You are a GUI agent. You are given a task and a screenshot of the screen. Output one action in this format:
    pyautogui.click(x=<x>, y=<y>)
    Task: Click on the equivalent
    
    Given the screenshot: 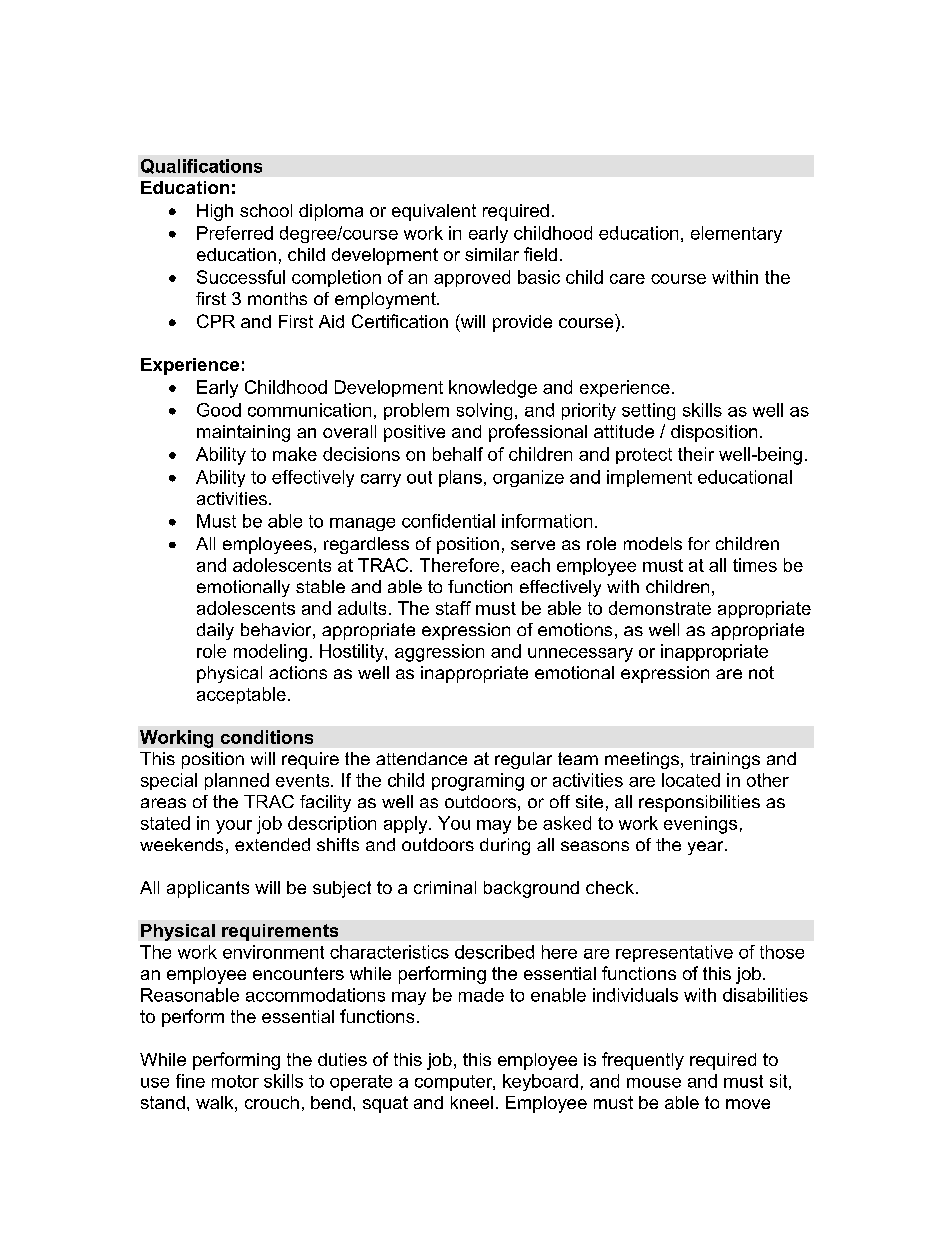 What is the action you would take?
    pyautogui.click(x=434, y=212)
